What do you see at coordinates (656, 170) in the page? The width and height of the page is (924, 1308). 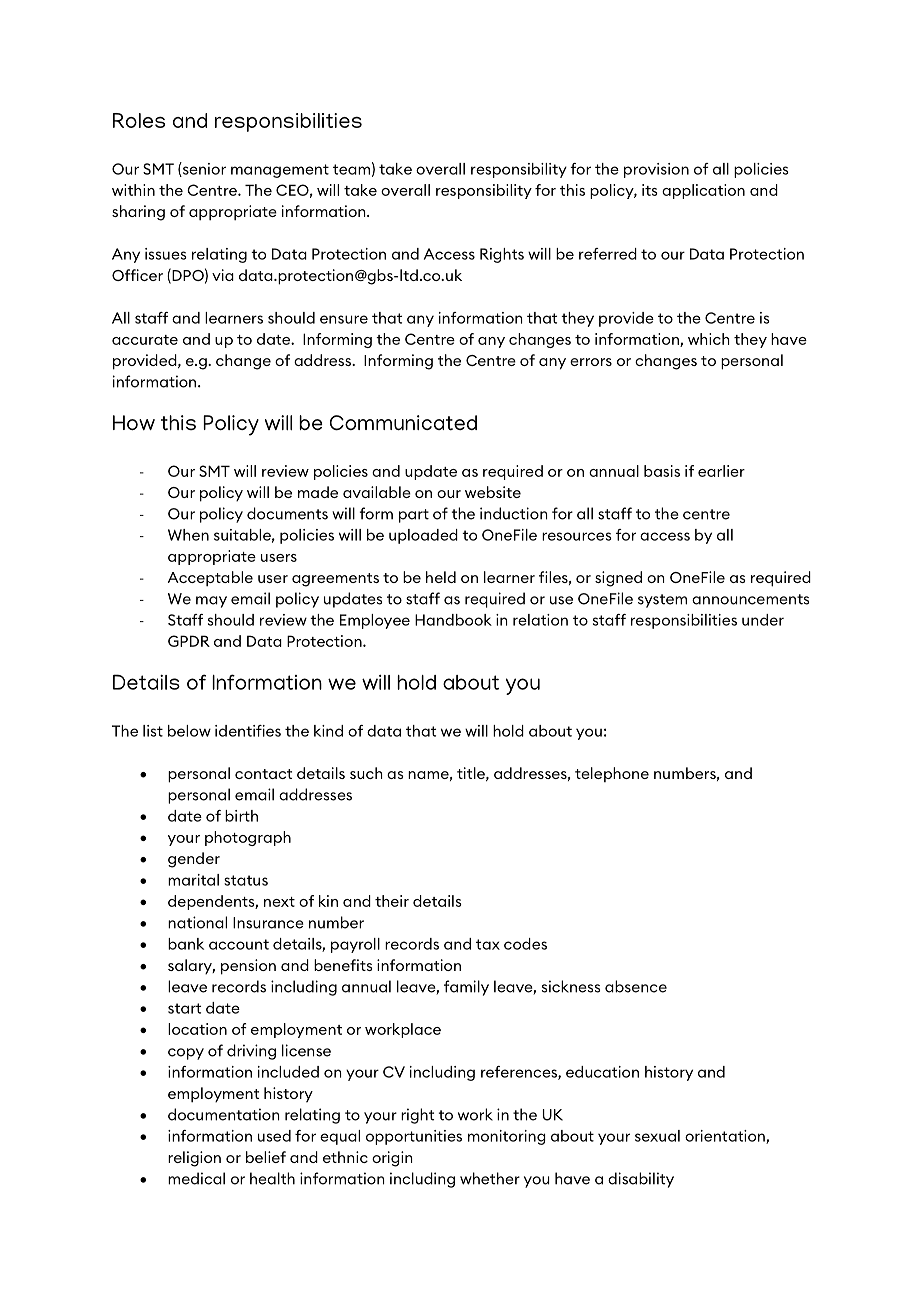 I see `provision` at bounding box center [656, 170].
